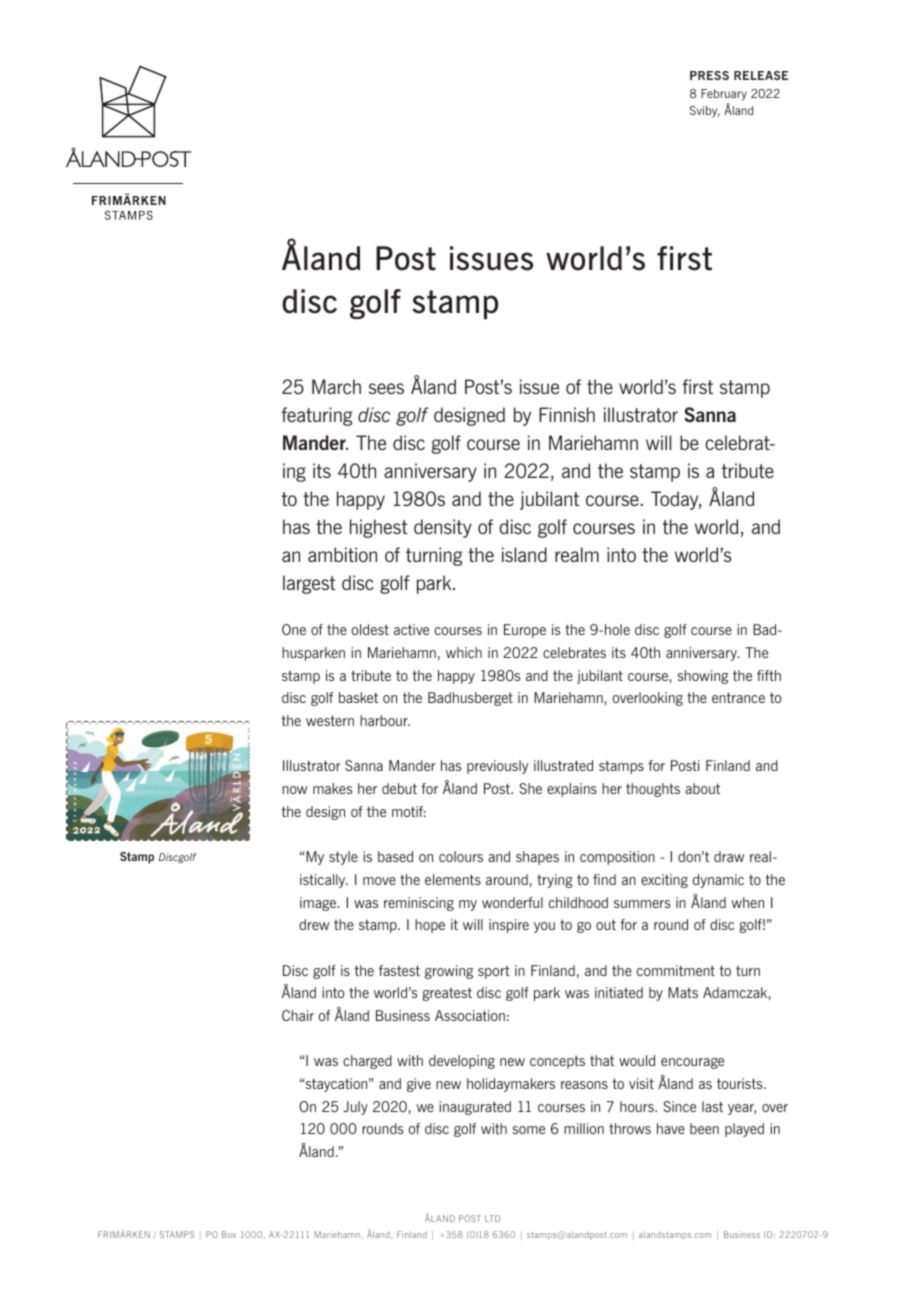  I want to click on February, so click(724, 95).
